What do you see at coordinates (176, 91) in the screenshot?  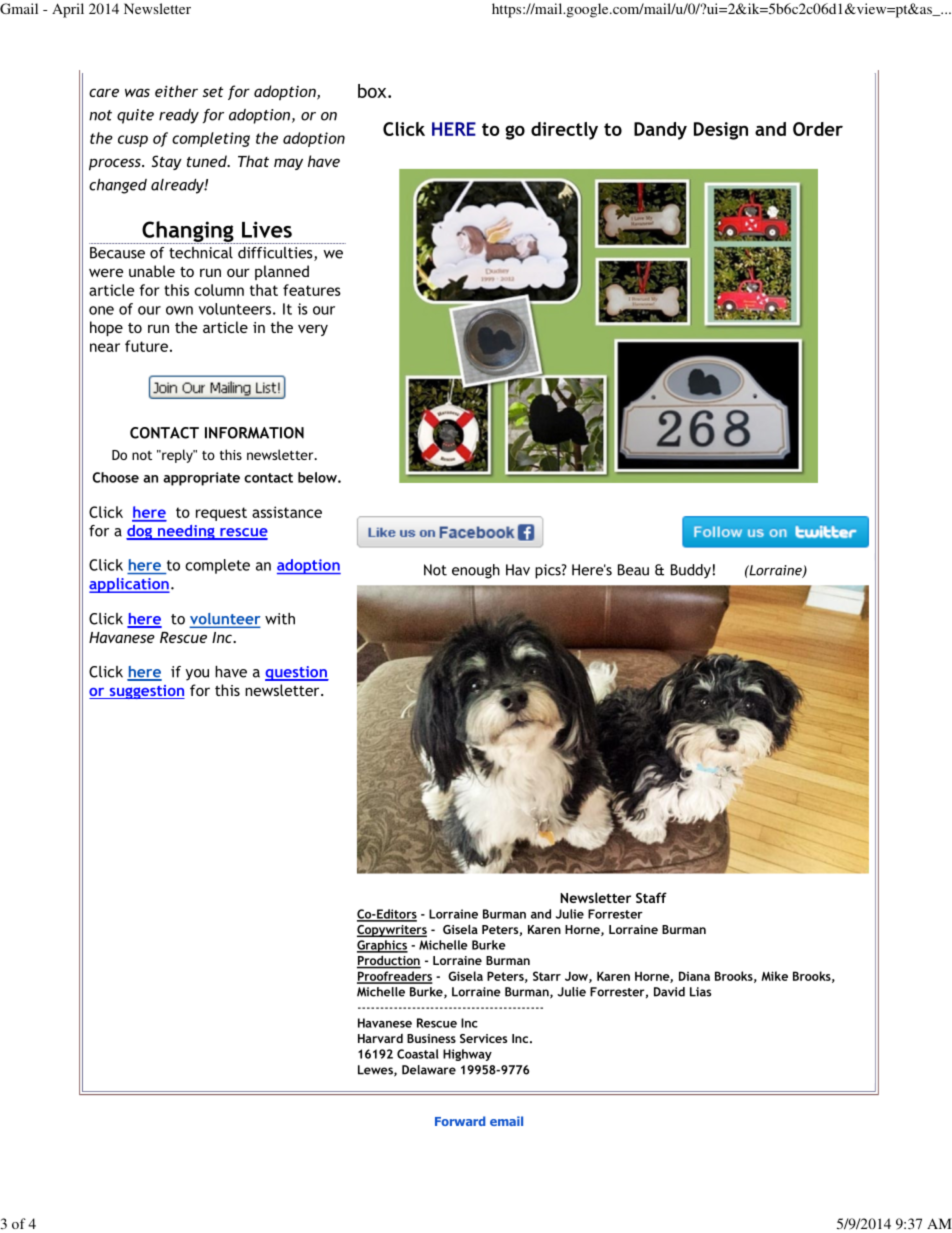 I see `either` at bounding box center [176, 91].
